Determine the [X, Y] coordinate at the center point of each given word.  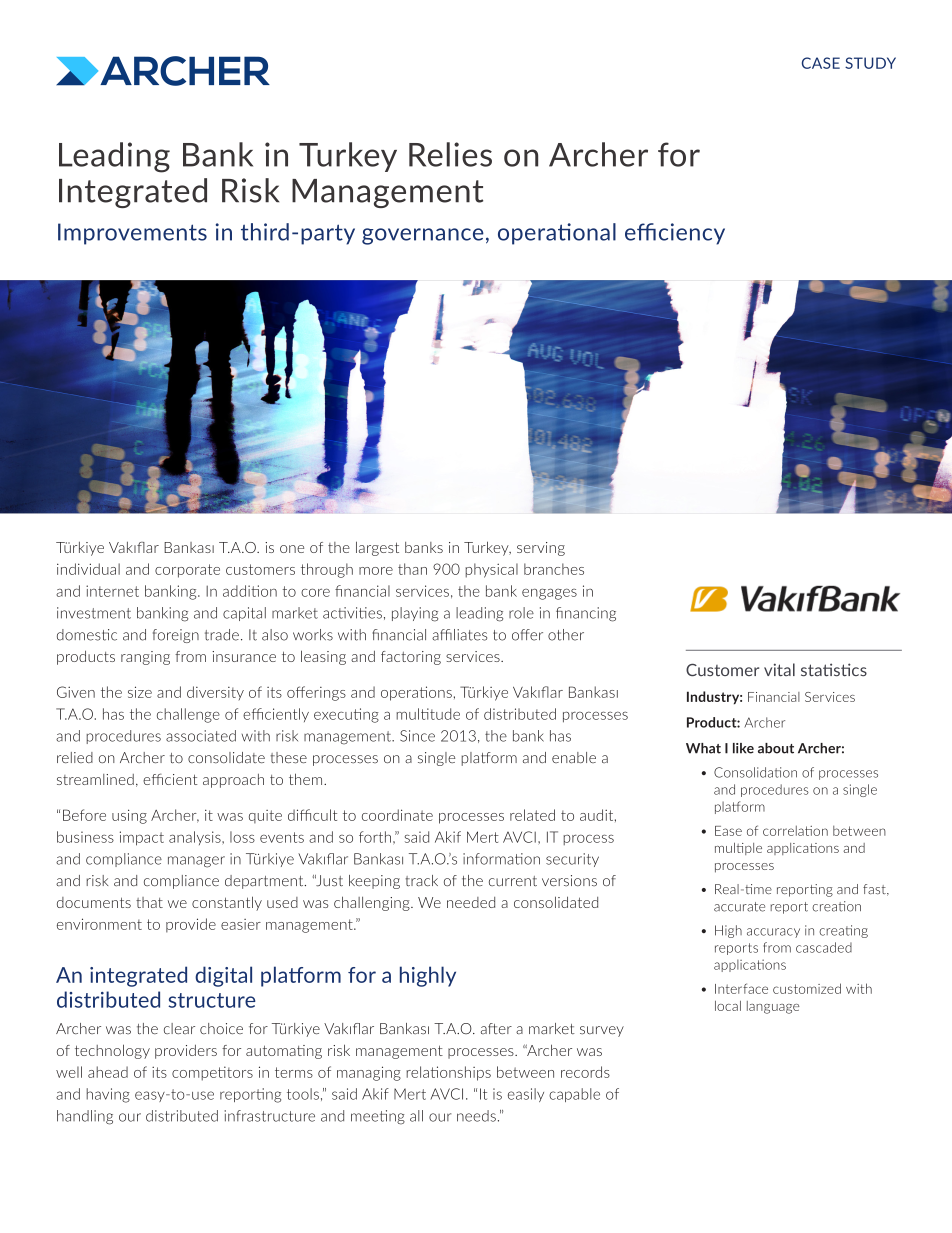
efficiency [675, 234]
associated [201, 736]
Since [417, 736]
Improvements [132, 234]
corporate [187, 571]
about [776, 748]
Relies [450, 154]
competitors [212, 1073]
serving [541, 549]
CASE [821, 63]
